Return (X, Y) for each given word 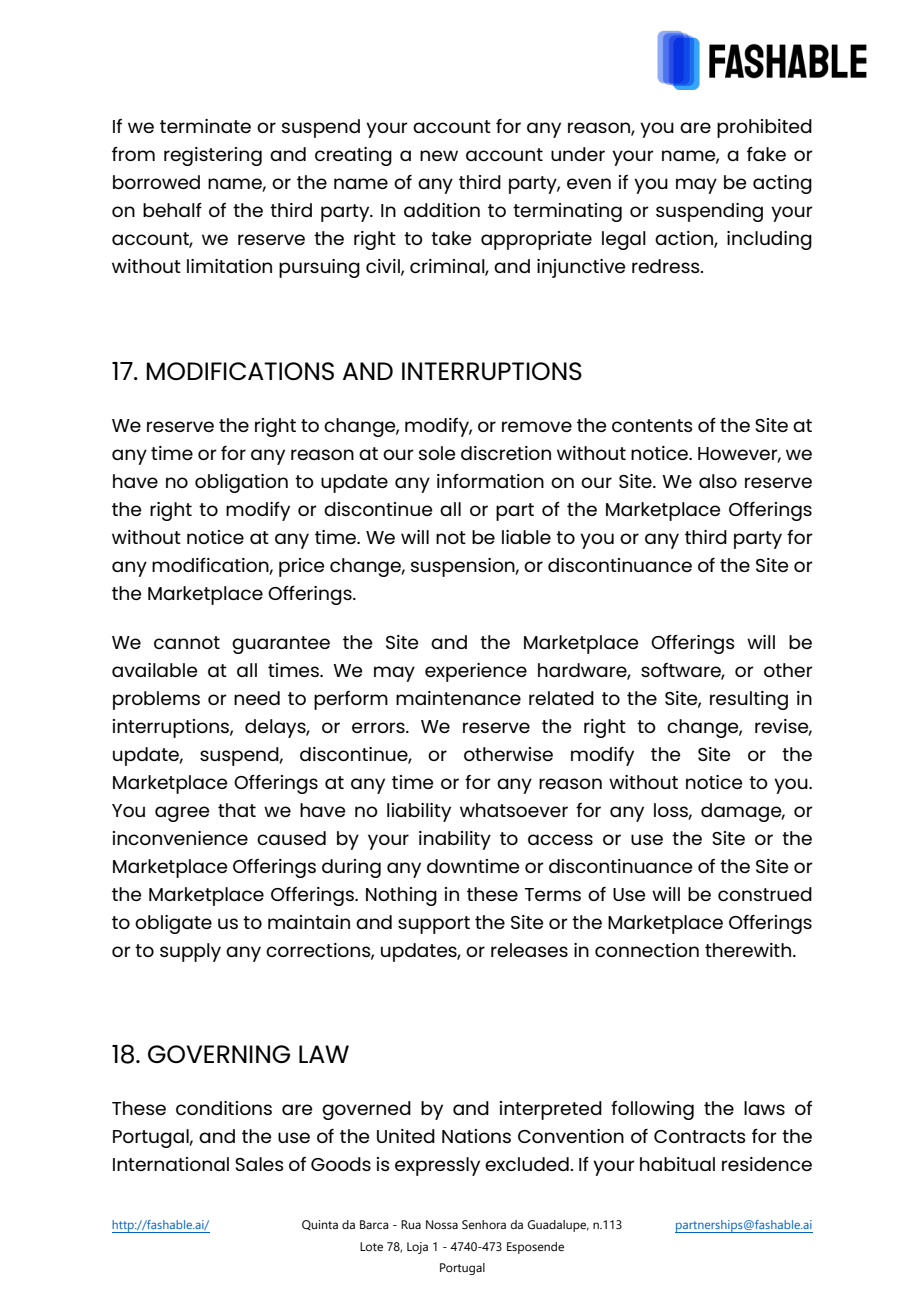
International (171, 1164)
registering (213, 156)
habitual (677, 1164)
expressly (437, 1166)
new (439, 155)
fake (766, 153)
